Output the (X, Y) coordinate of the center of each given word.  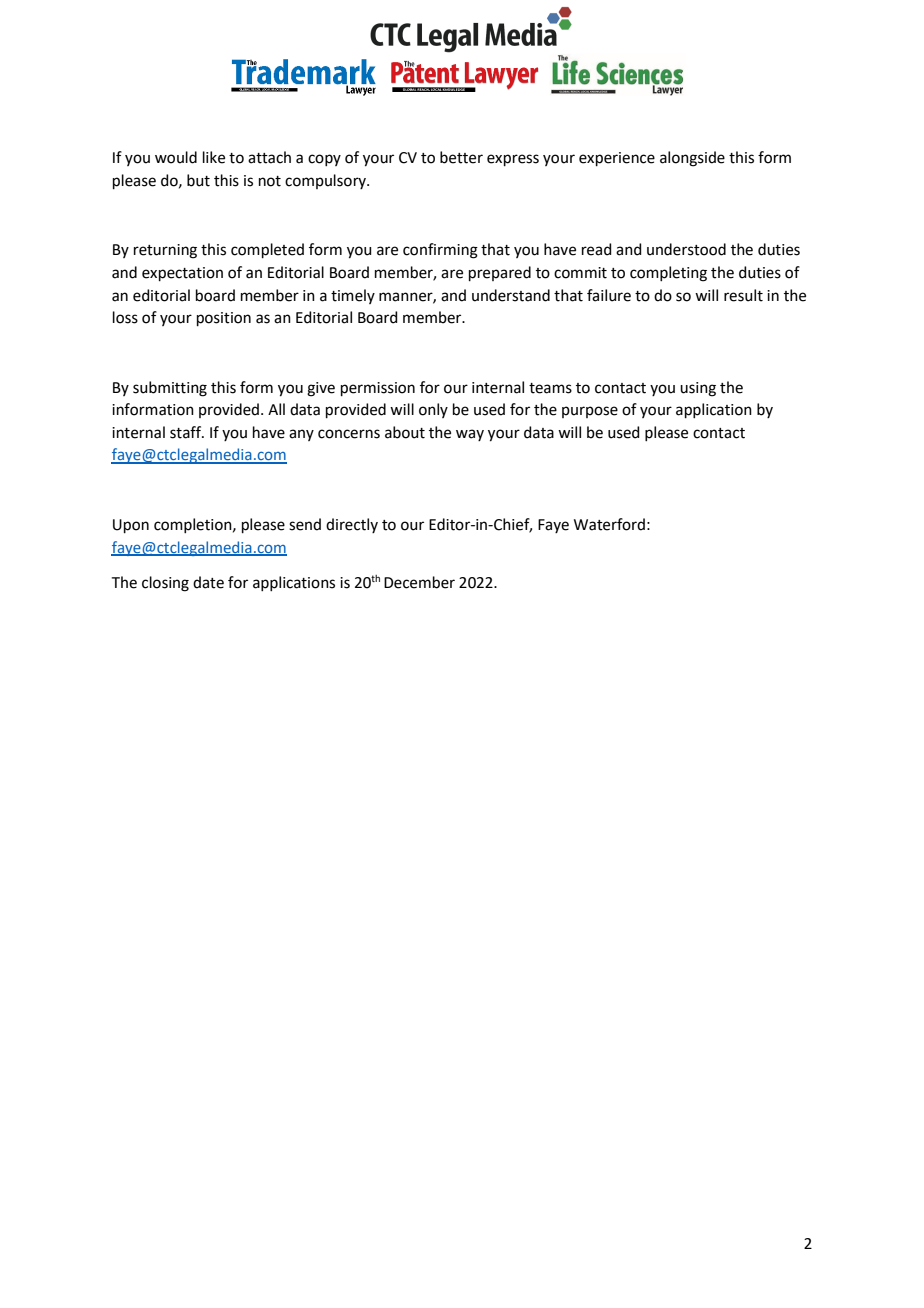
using (698, 389)
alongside (692, 159)
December (419, 582)
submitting (170, 389)
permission (378, 389)
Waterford (609, 524)
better (461, 157)
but (198, 180)
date (208, 582)
